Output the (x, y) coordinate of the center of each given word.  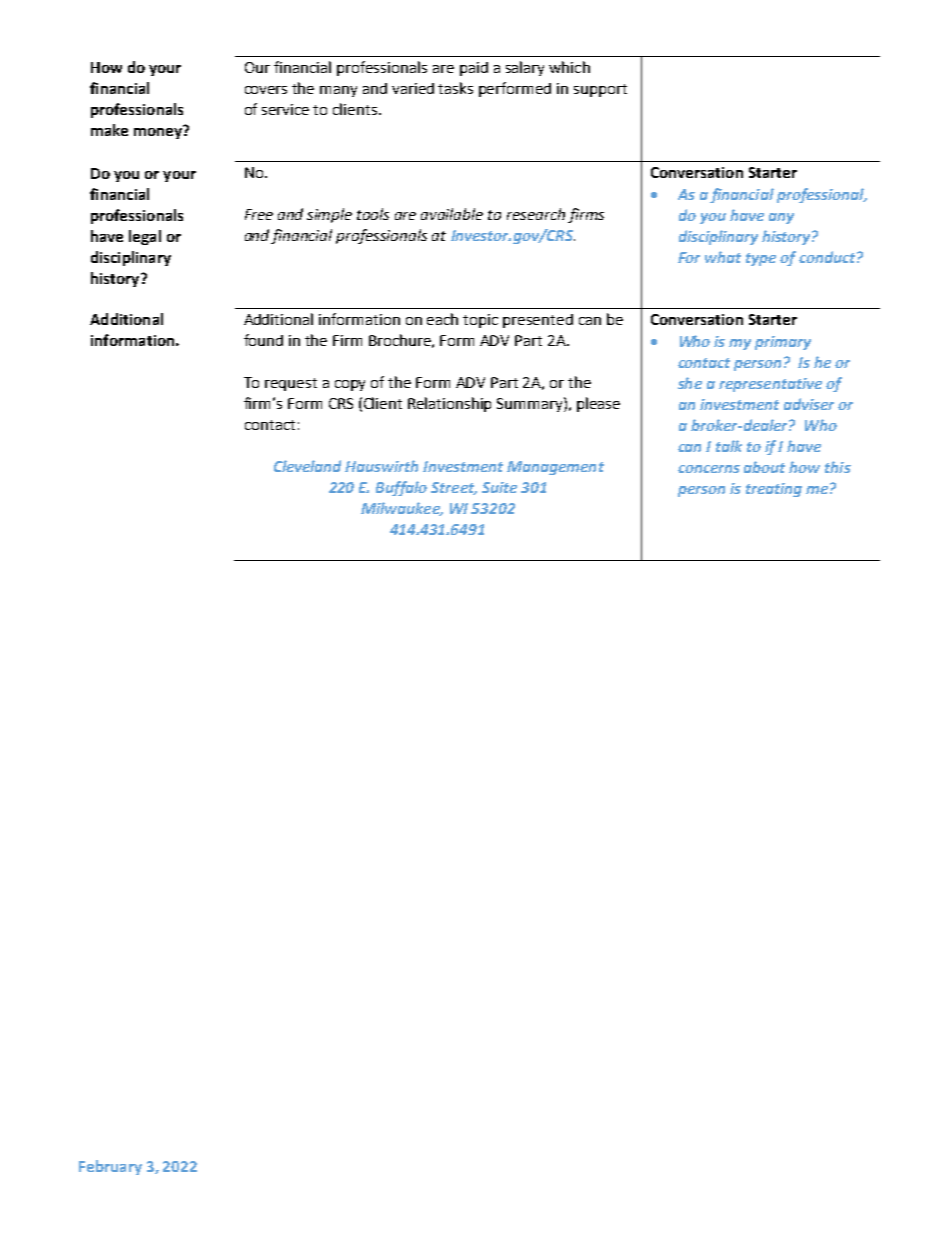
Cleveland (307, 466)
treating (774, 490)
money (159, 132)
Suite (499, 487)
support (600, 90)
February (110, 1167)
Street (454, 488)
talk (729, 446)
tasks (455, 88)
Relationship (449, 404)
